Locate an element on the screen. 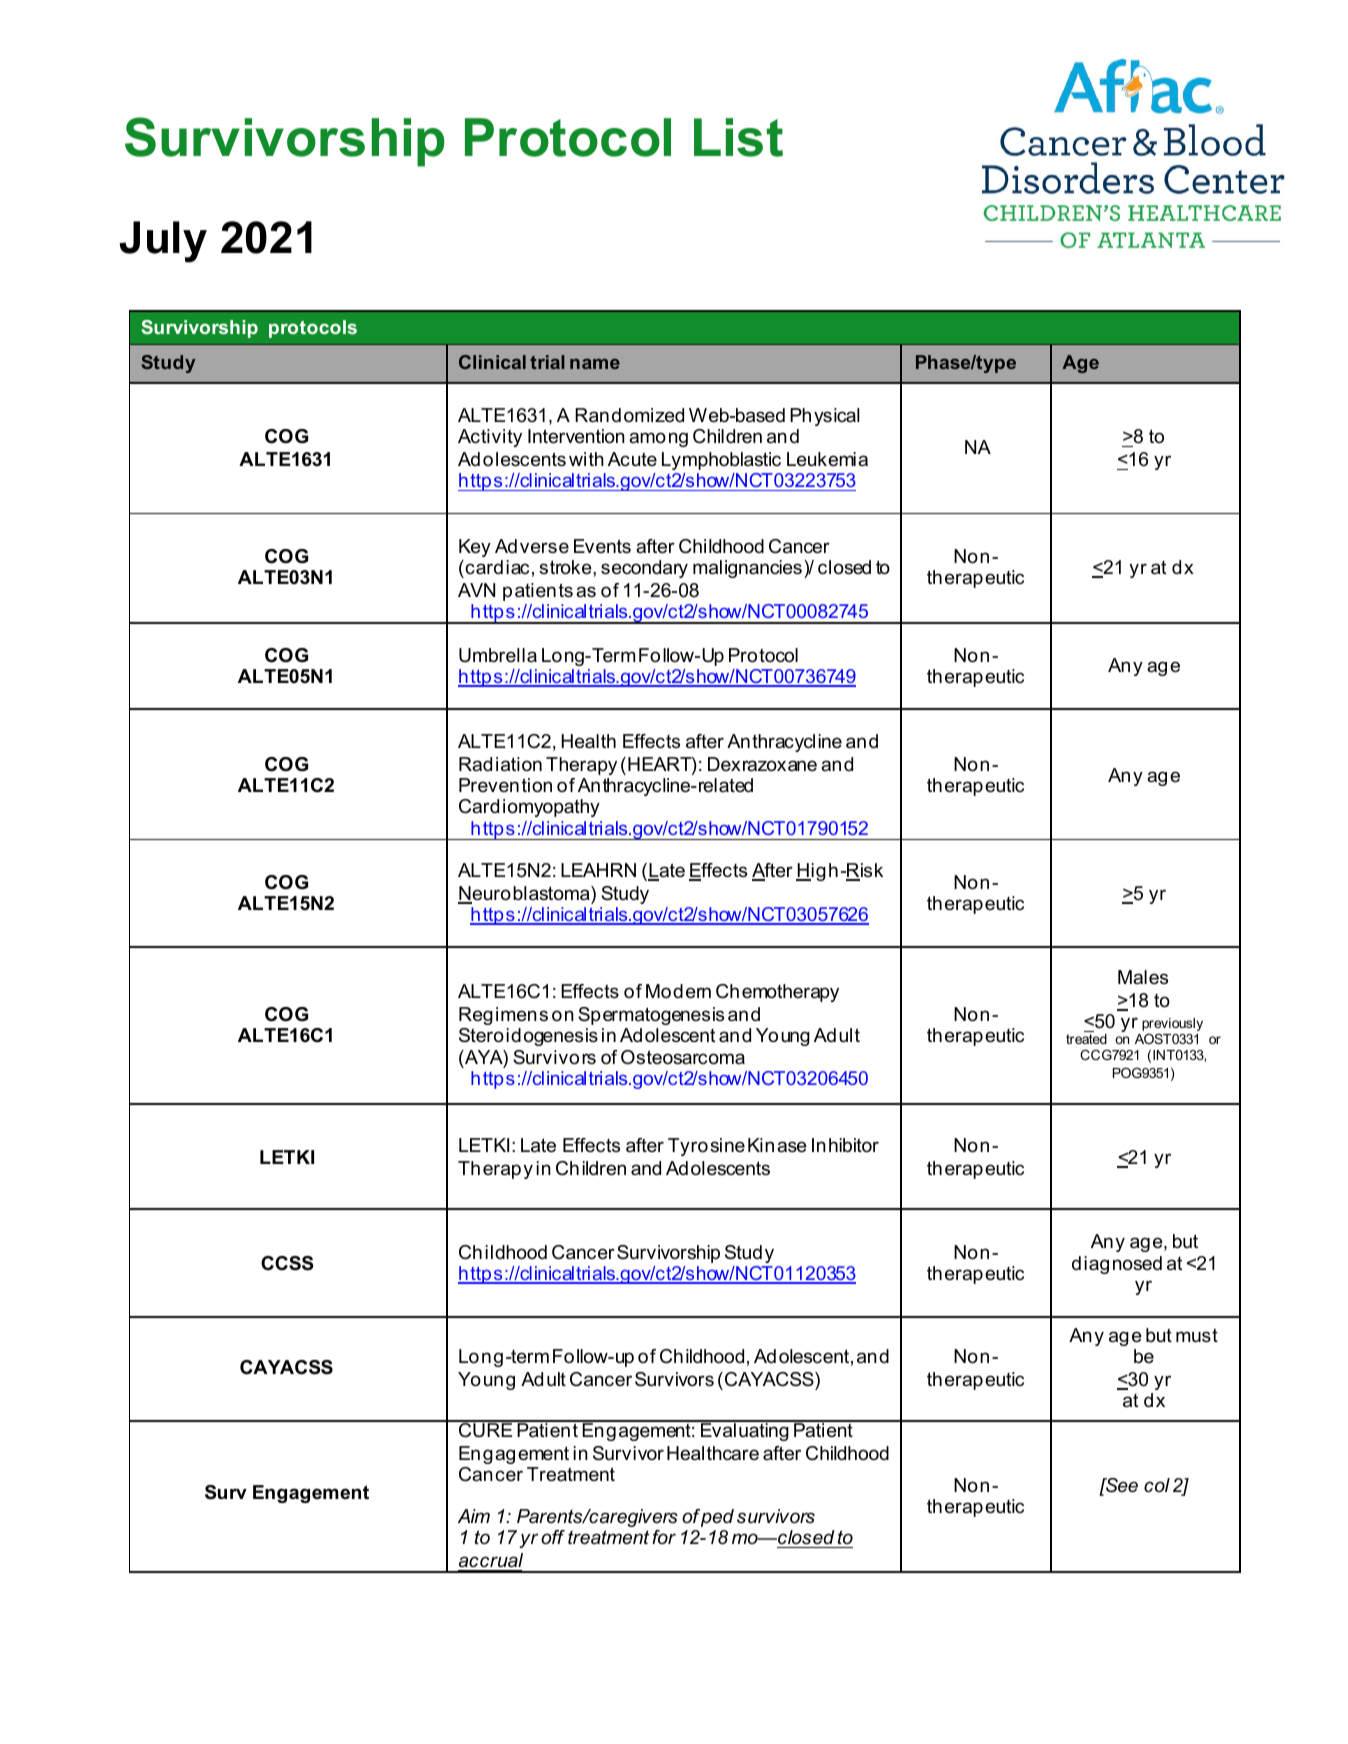  must is located at coordinates (1197, 1335).
